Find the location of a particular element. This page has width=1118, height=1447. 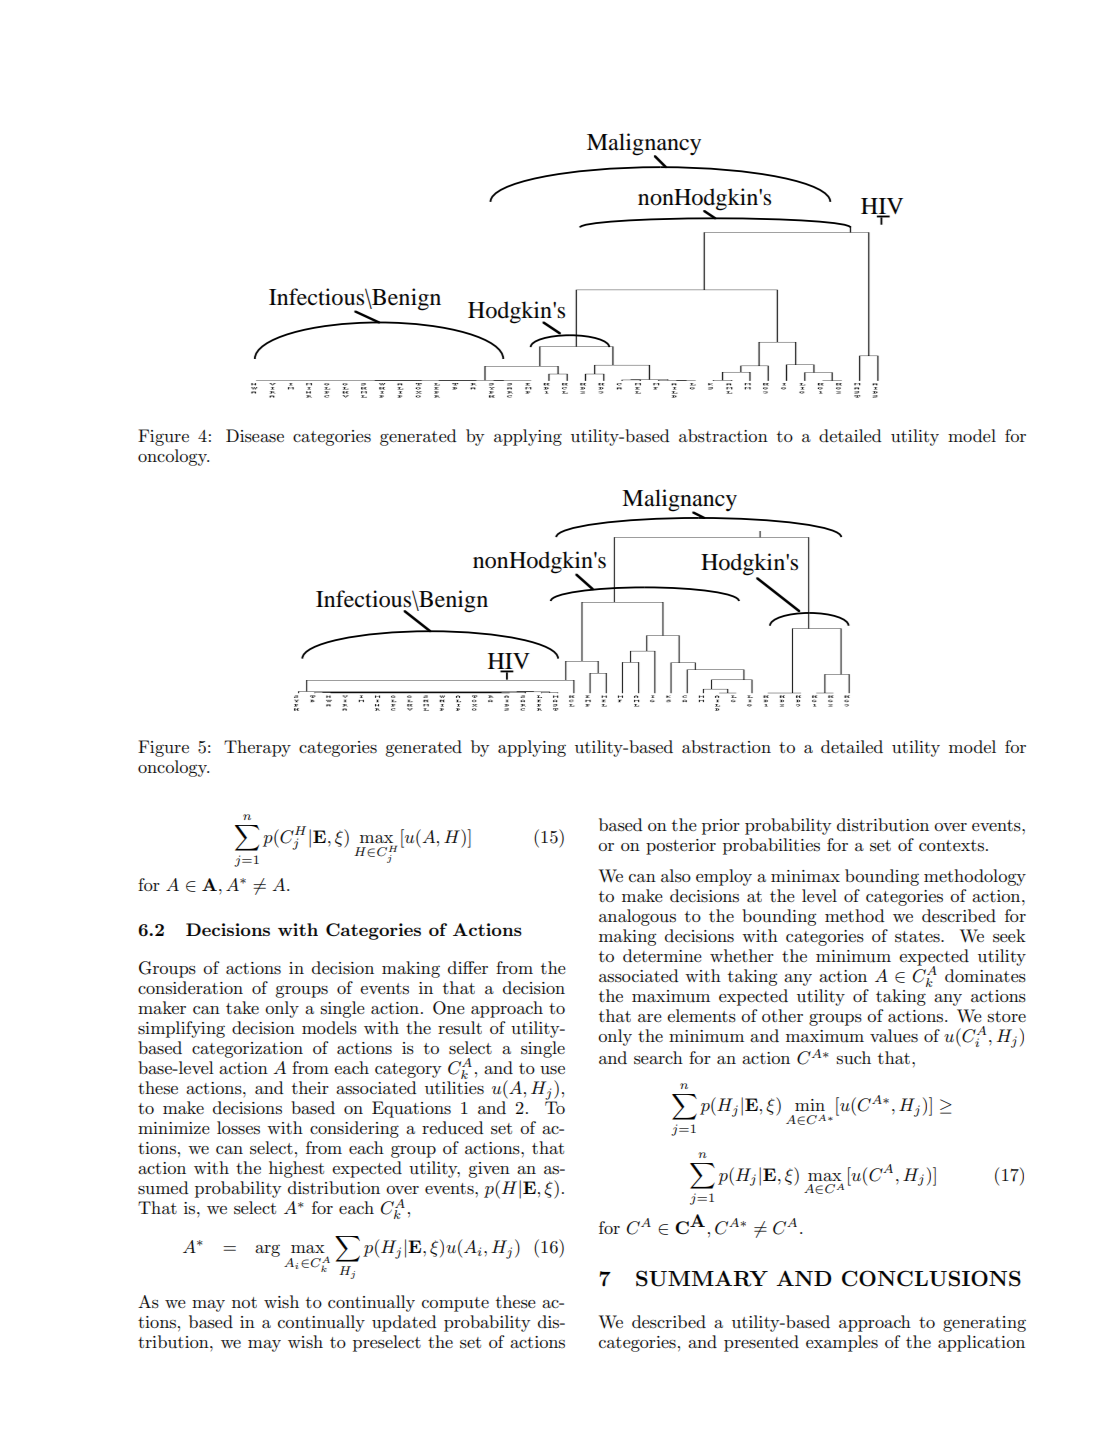

such is located at coordinates (854, 1058).
